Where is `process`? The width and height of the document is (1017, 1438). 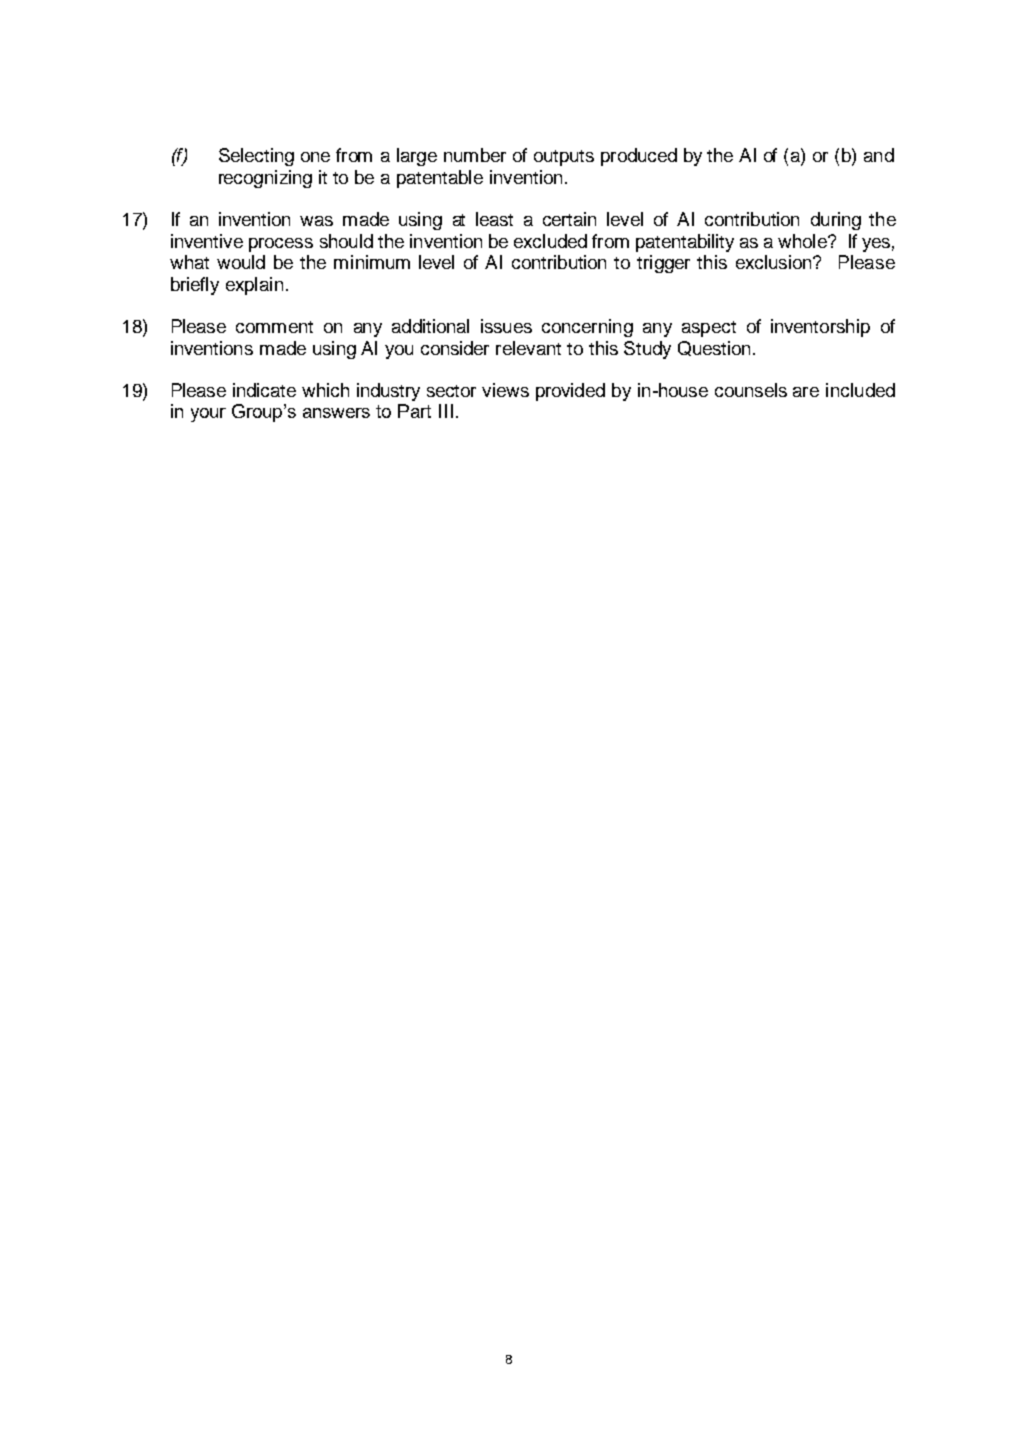 process is located at coordinates (281, 245).
